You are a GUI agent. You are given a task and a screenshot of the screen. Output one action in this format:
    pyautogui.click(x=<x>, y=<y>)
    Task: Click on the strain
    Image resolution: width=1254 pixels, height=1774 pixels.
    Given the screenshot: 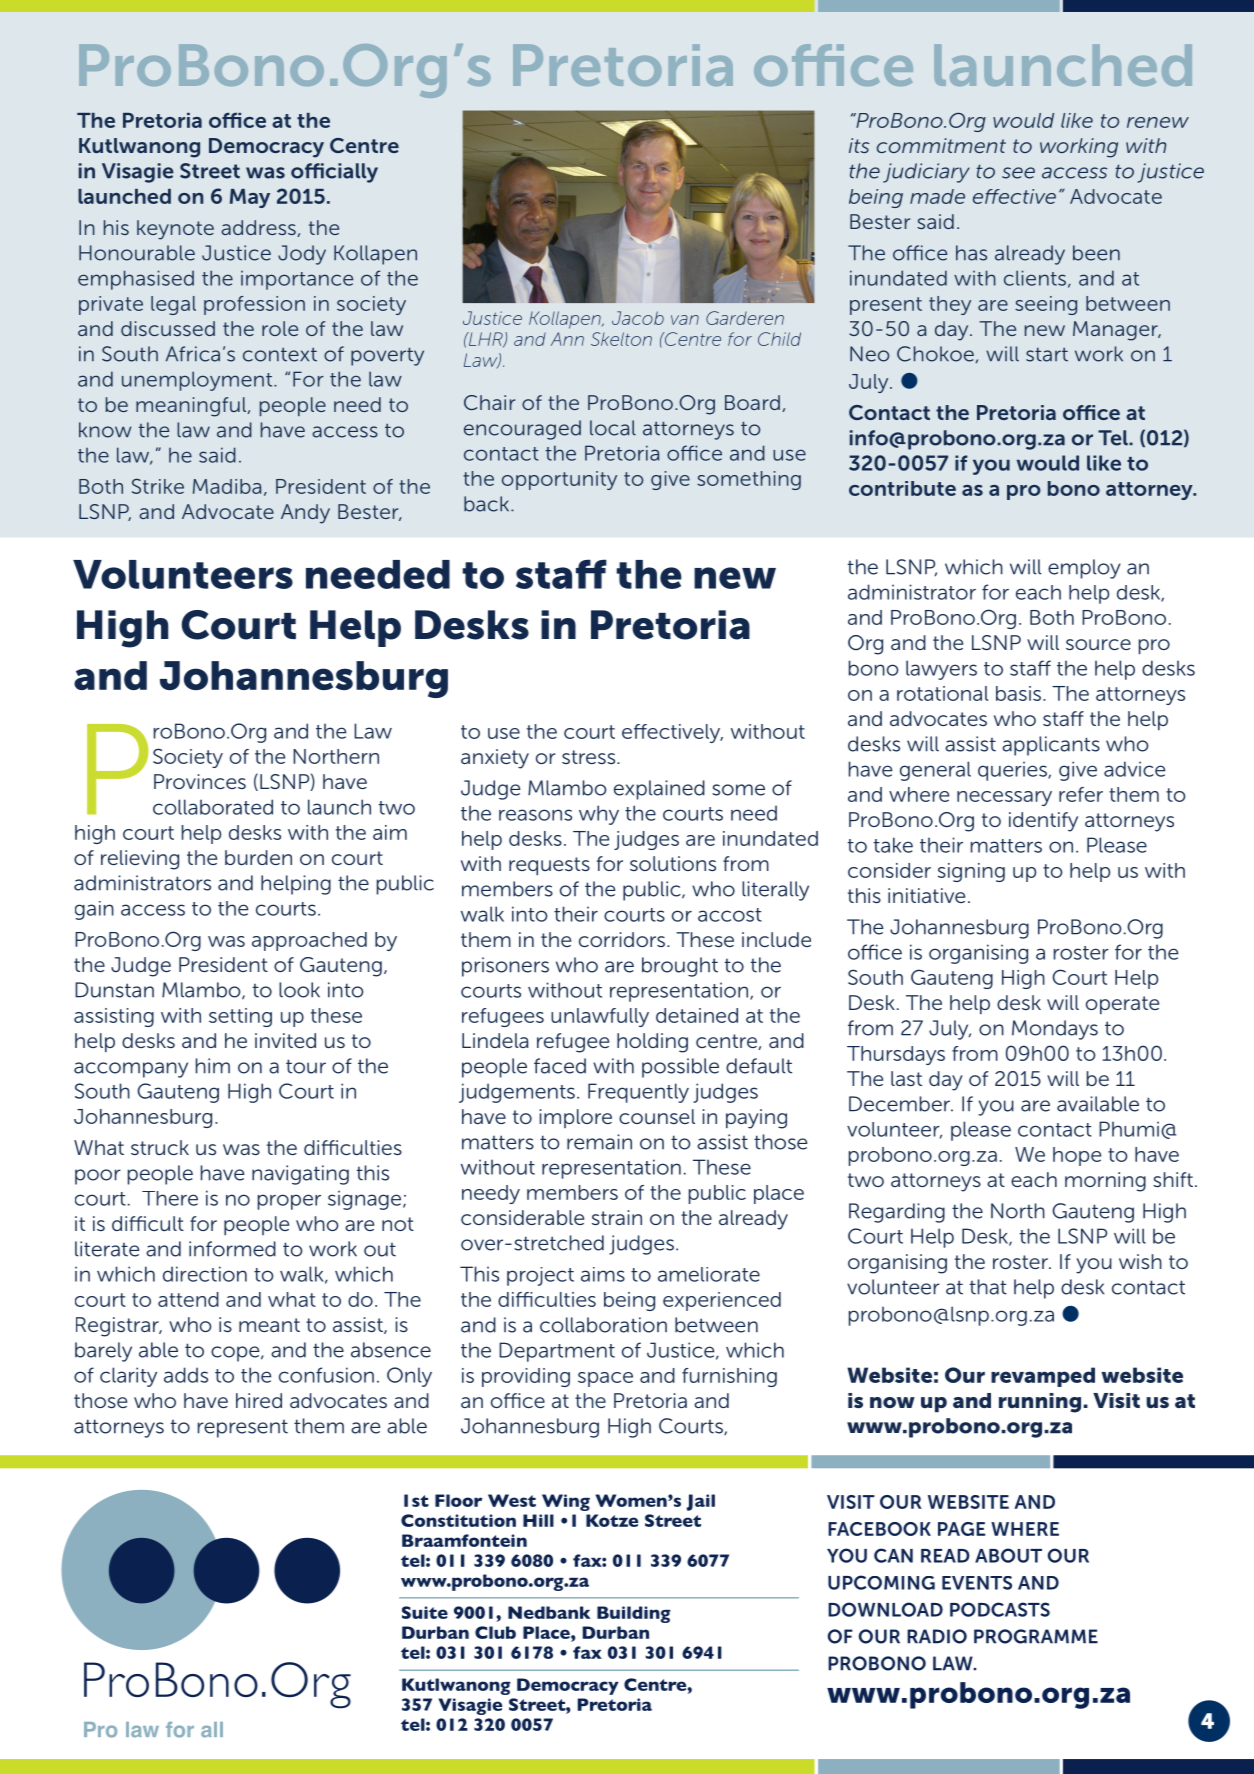 What is the action you would take?
    pyautogui.click(x=617, y=1217)
